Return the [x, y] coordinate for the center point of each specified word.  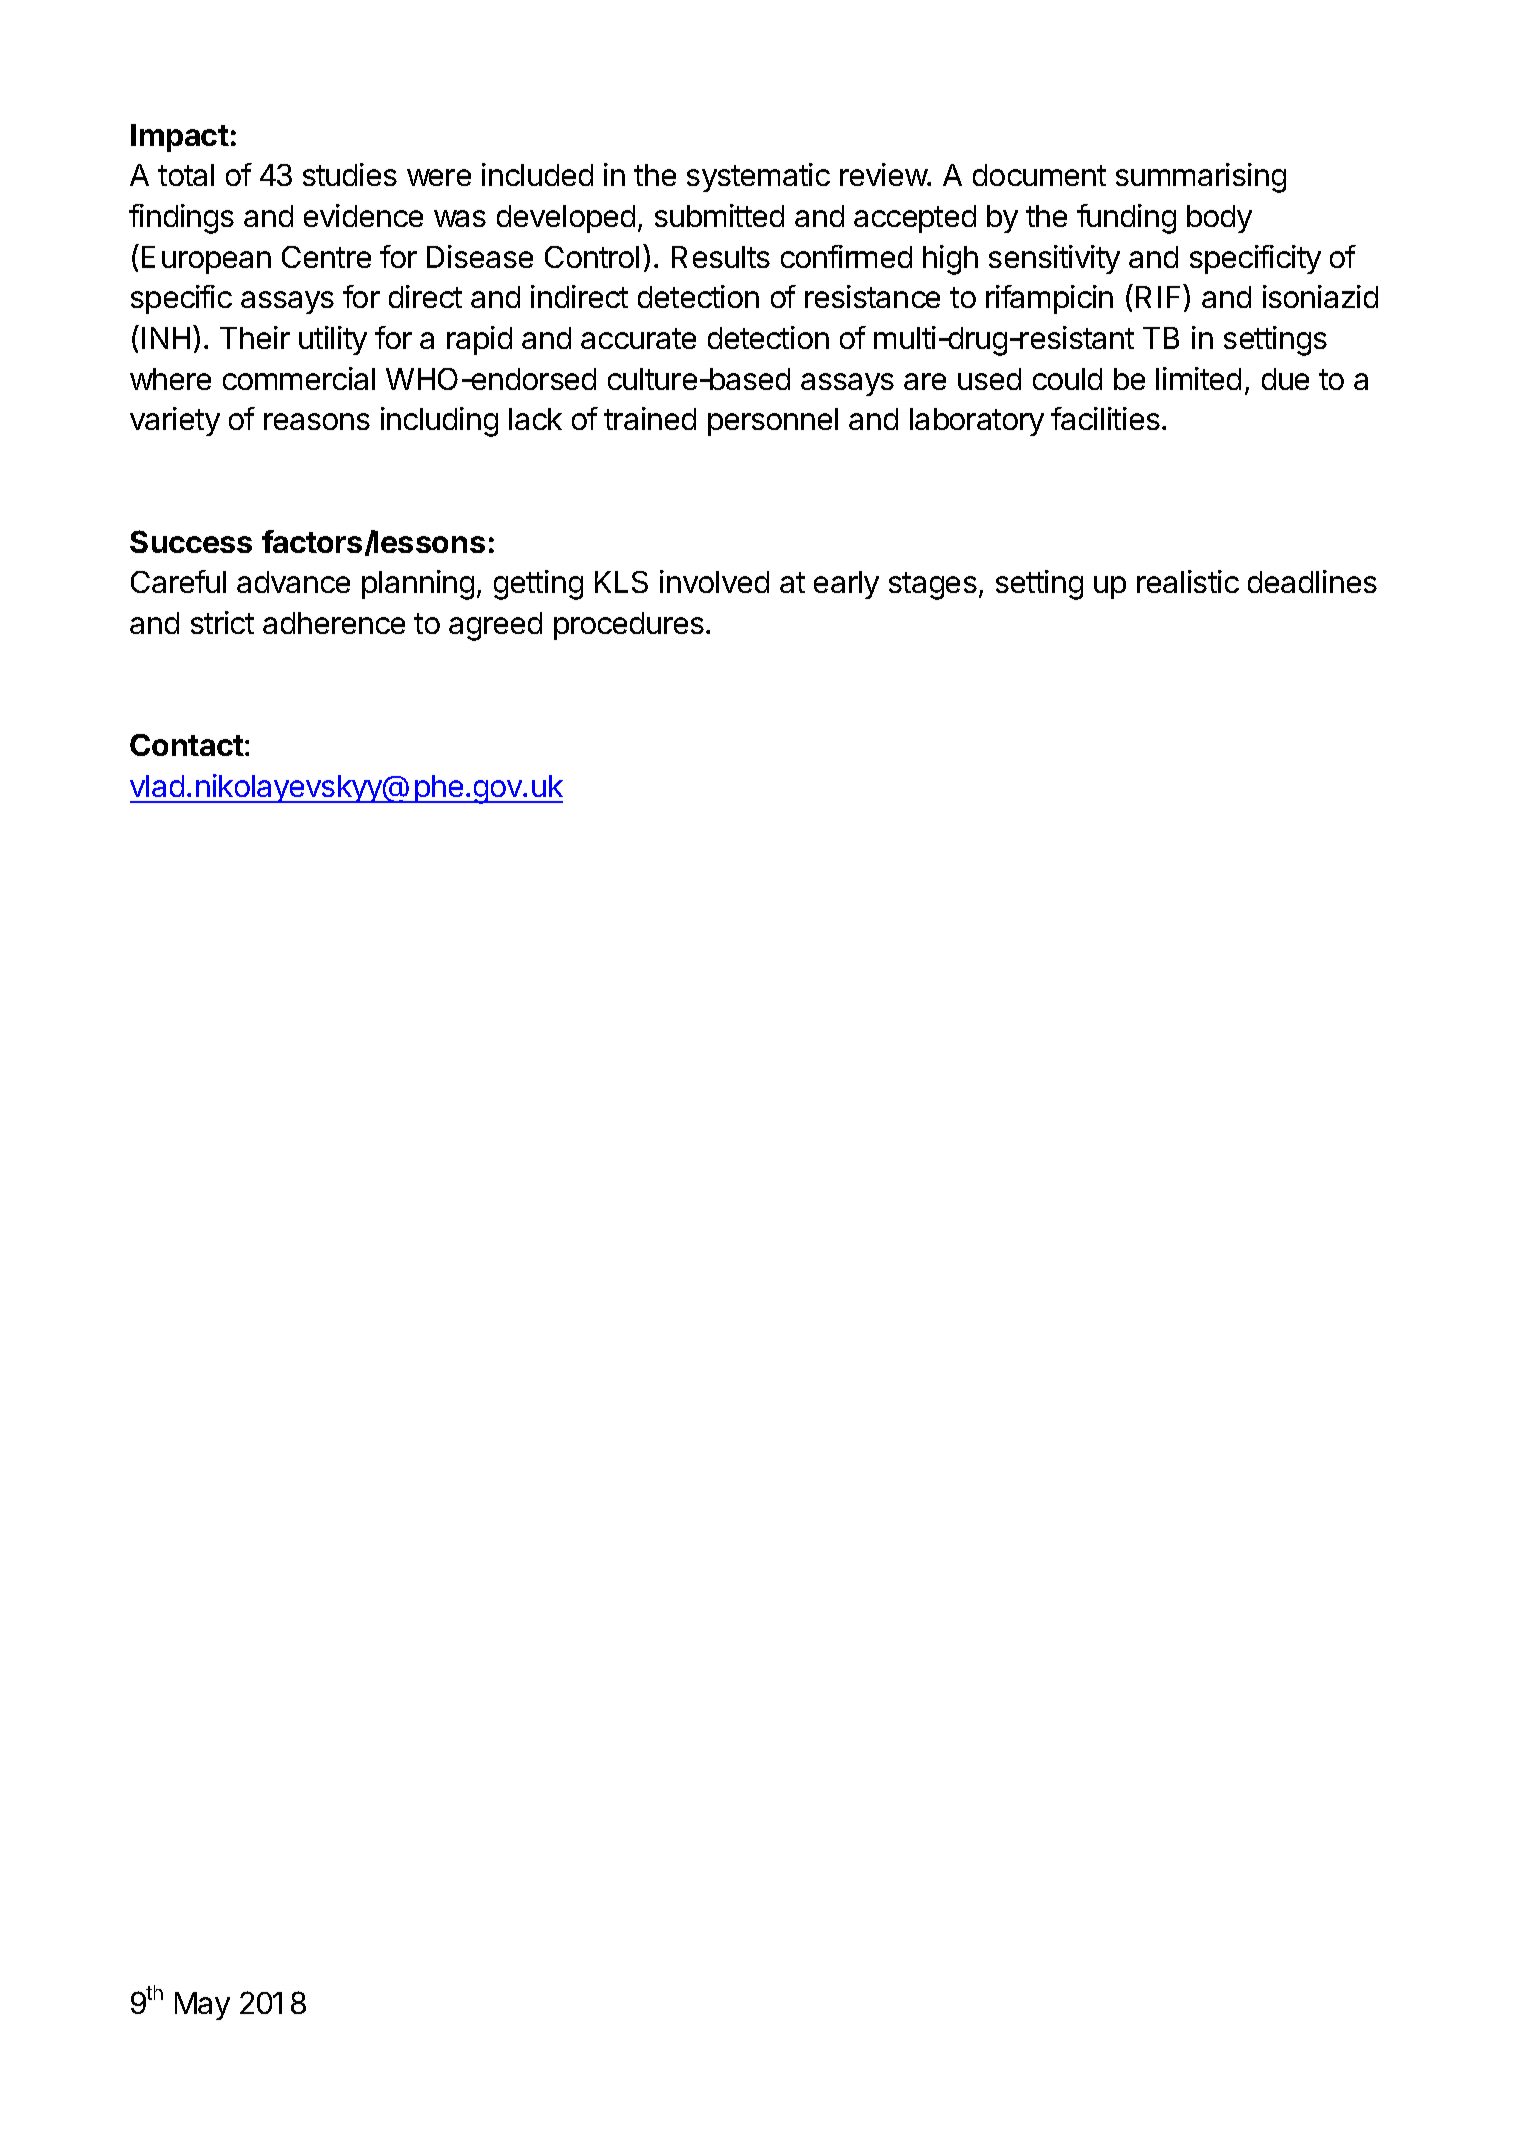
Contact [187, 745]
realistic [1188, 581]
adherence [334, 623]
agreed [495, 626]
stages [933, 586]
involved [714, 581]
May [202, 2006]
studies [350, 174]
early [846, 585]
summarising [1201, 178]
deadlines [1312, 581]
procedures [629, 626]
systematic [758, 177]
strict [222, 622]
